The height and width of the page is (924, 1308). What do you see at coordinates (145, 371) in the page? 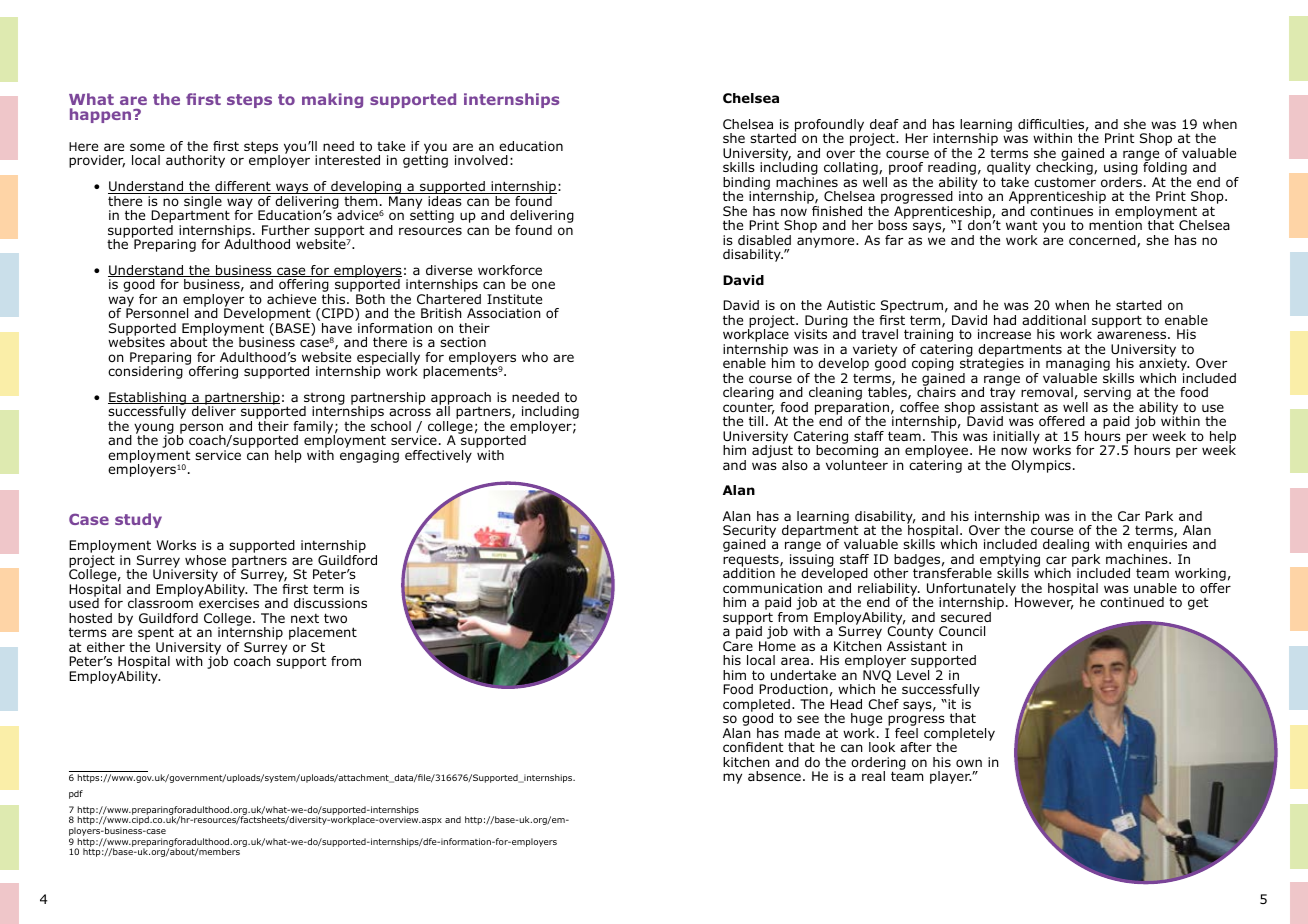
I see `considering` at bounding box center [145, 371].
